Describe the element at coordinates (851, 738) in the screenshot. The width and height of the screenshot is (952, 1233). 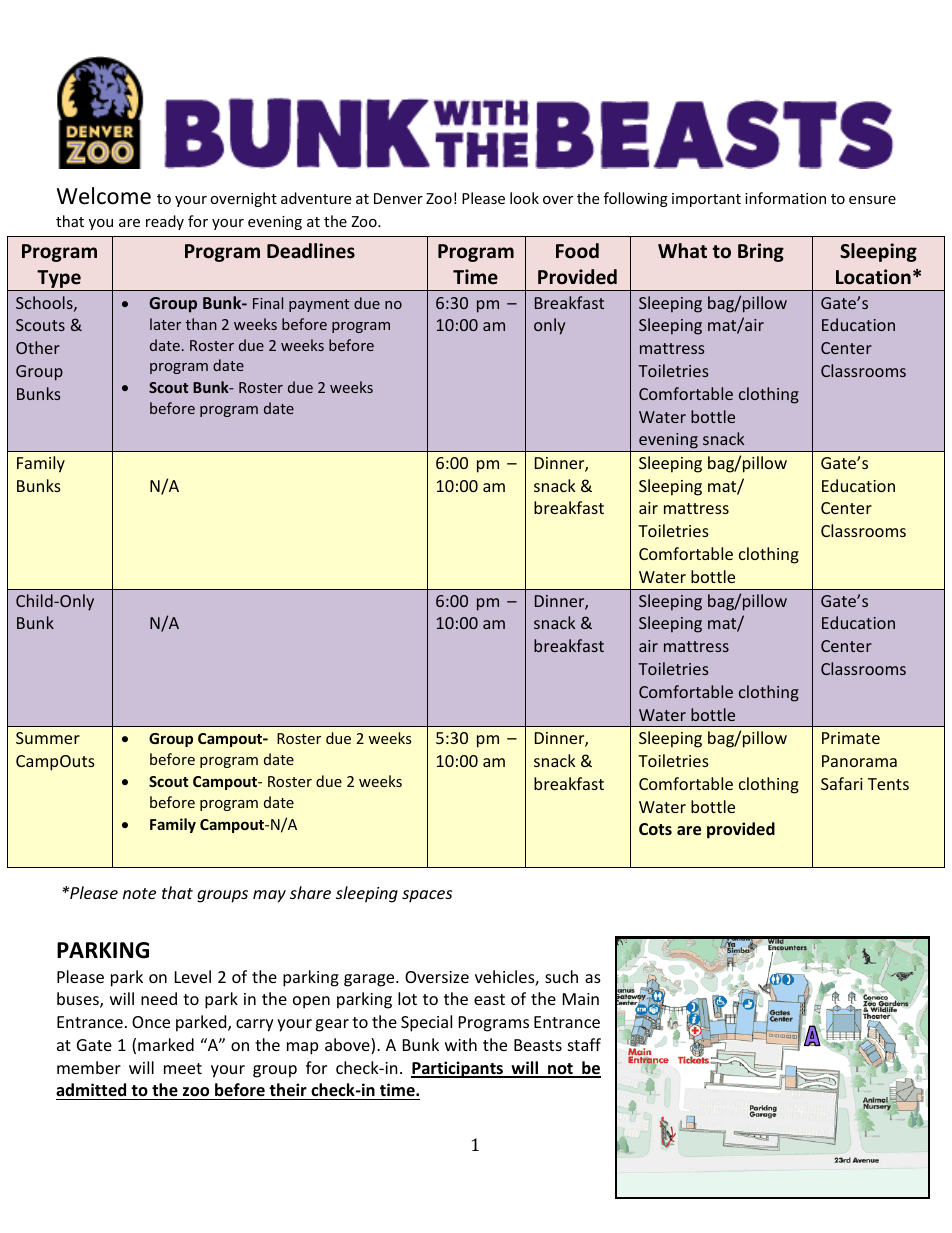
I see `Primate` at that location.
